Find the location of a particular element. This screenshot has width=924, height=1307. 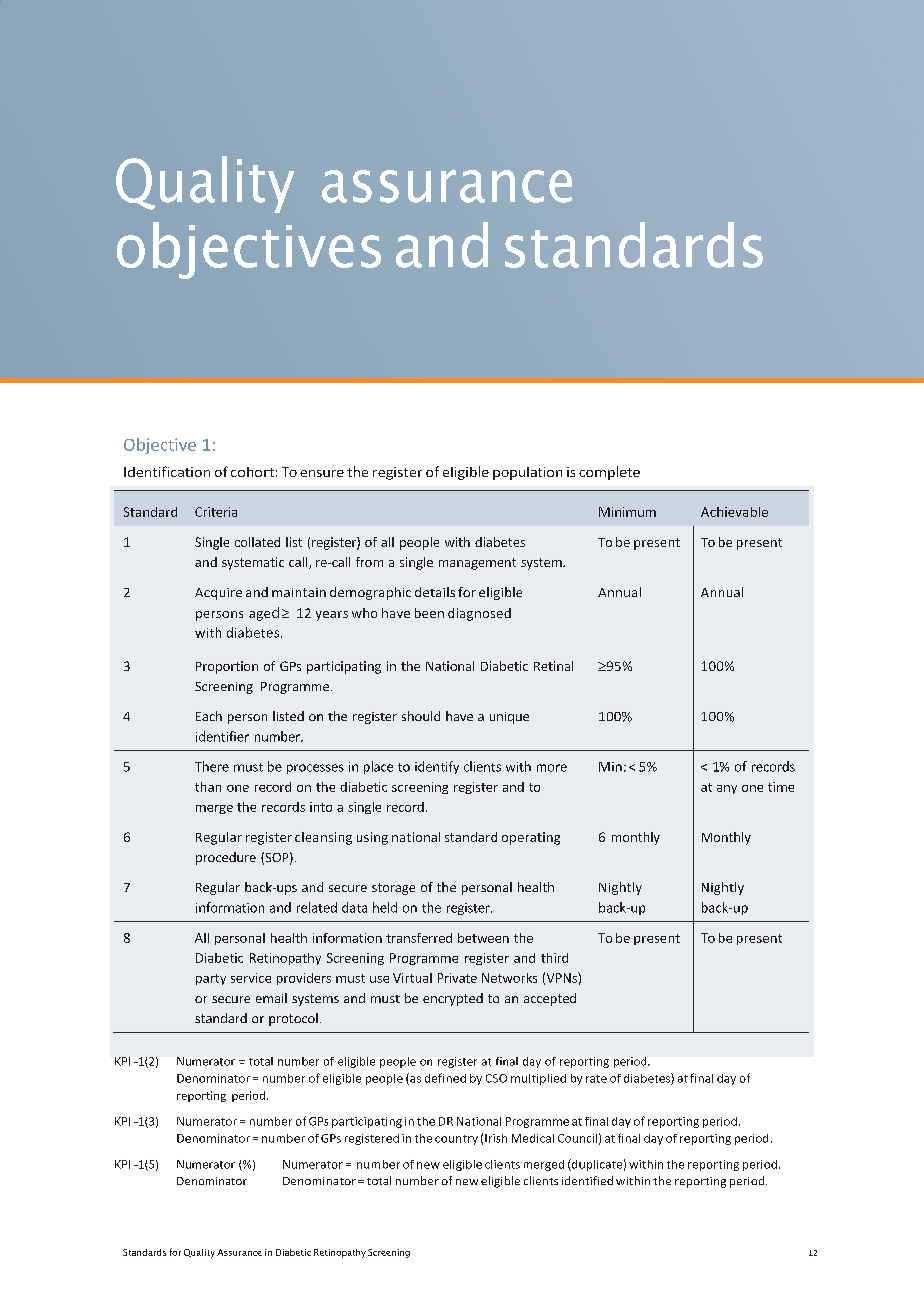

any is located at coordinates (727, 789).
